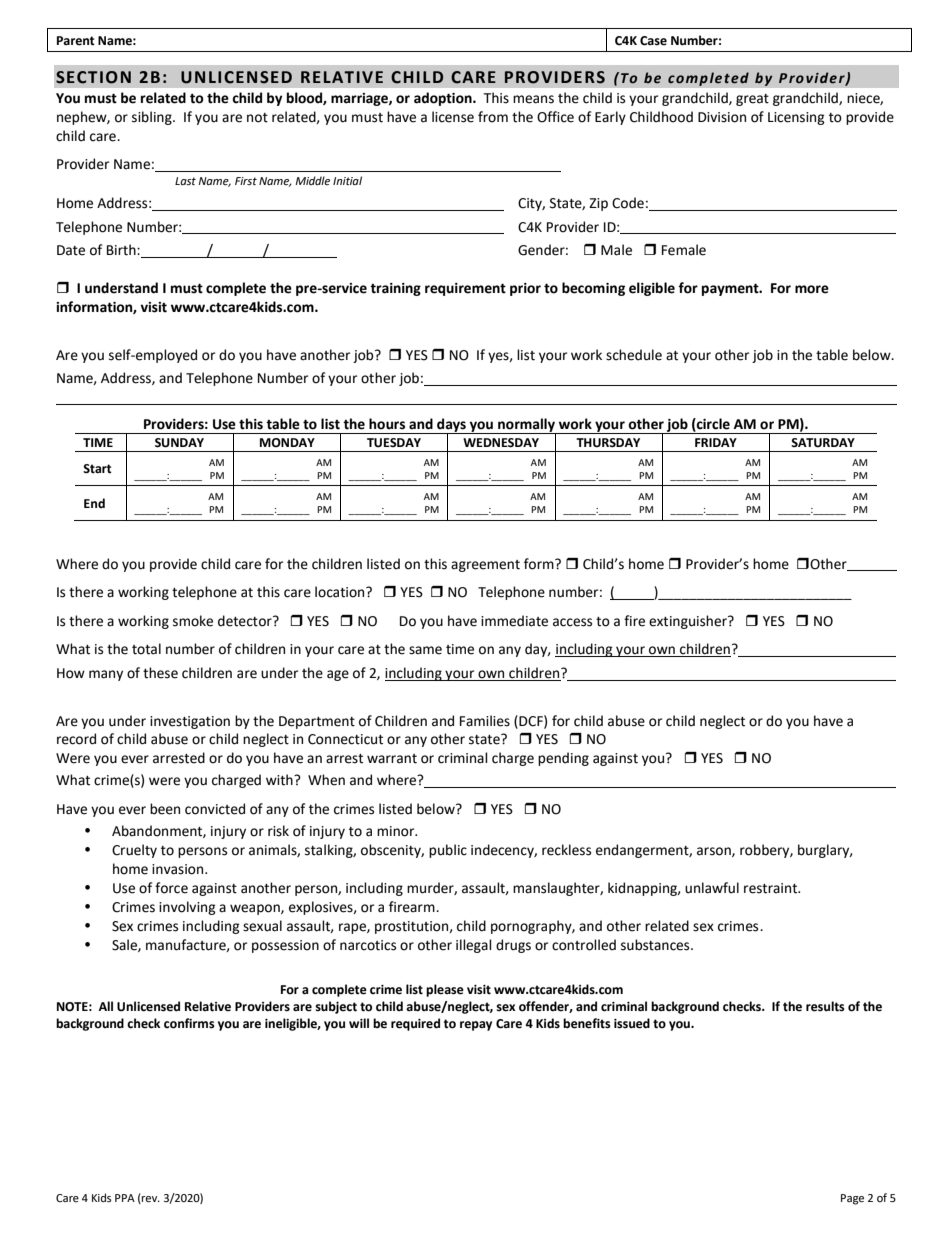 This page has width=952, height=1233. I want to click on great, so click(752, 100).
